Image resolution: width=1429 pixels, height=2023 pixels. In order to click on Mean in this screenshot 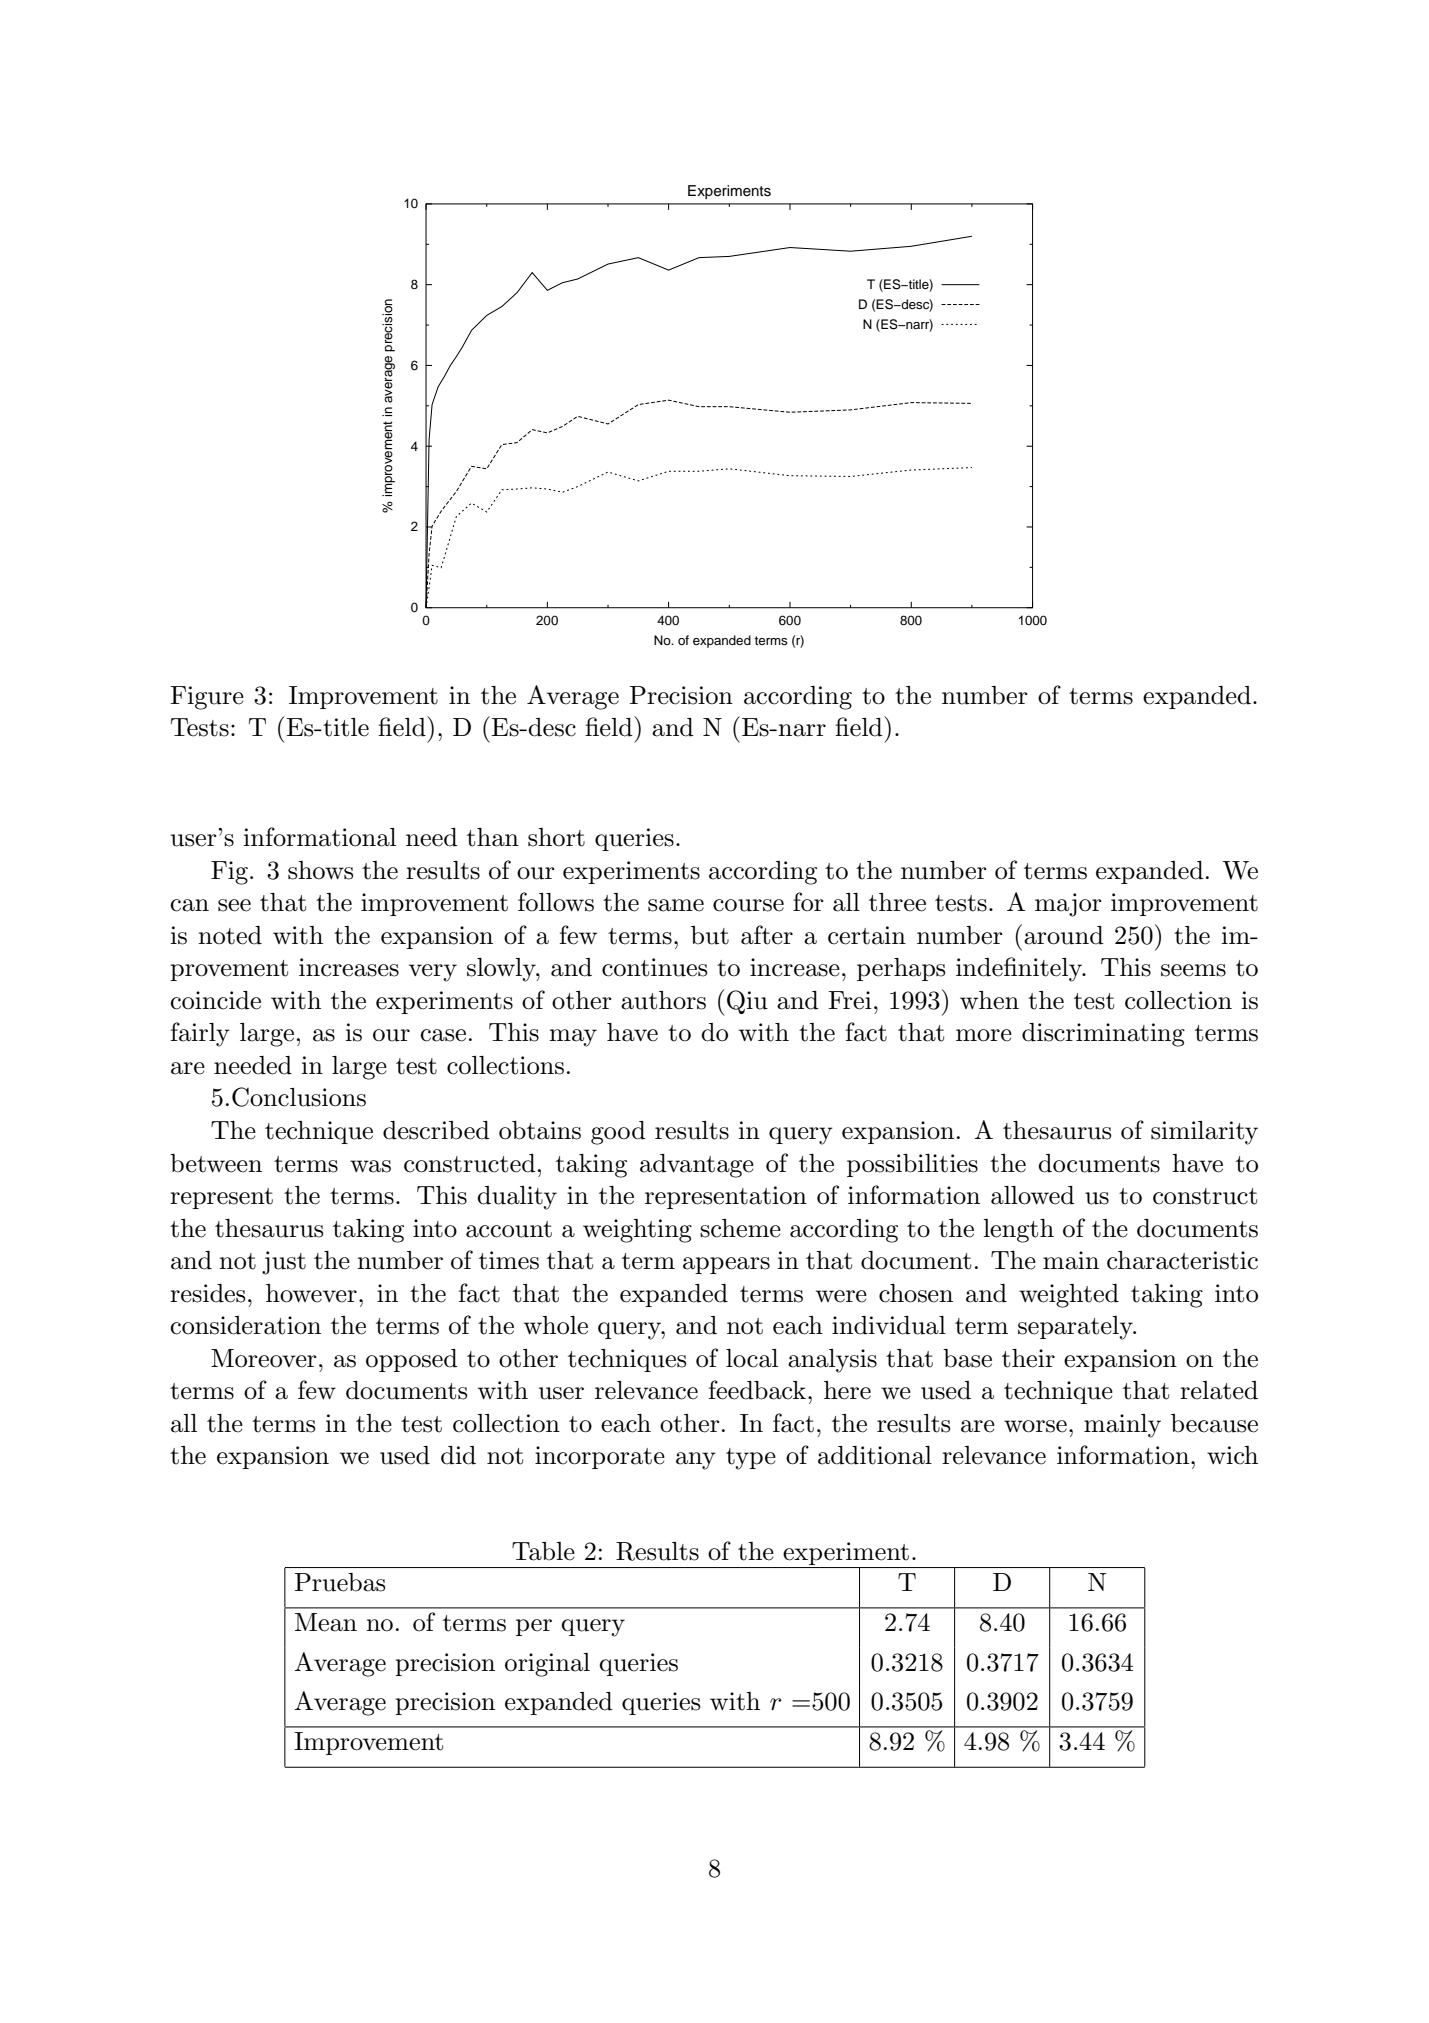, I will do `click(326, 1622)`.
